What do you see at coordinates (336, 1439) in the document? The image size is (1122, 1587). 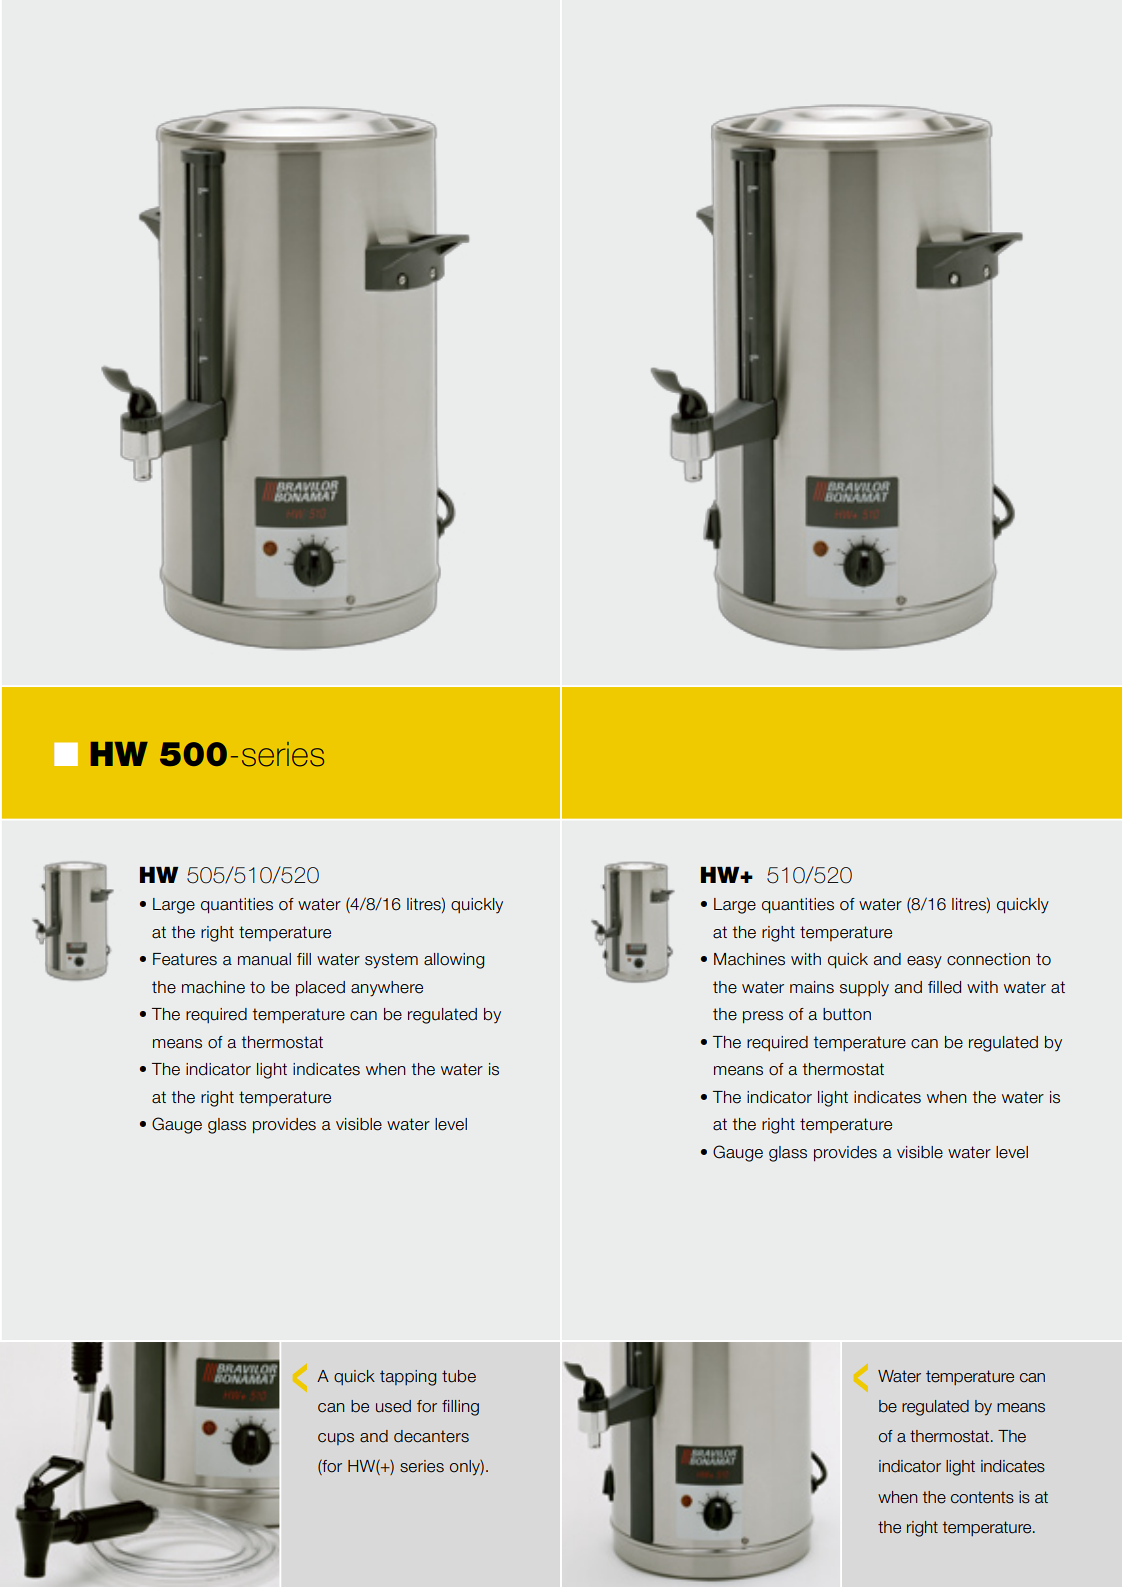 I see `cups` at bounding box center [336, 1439].
